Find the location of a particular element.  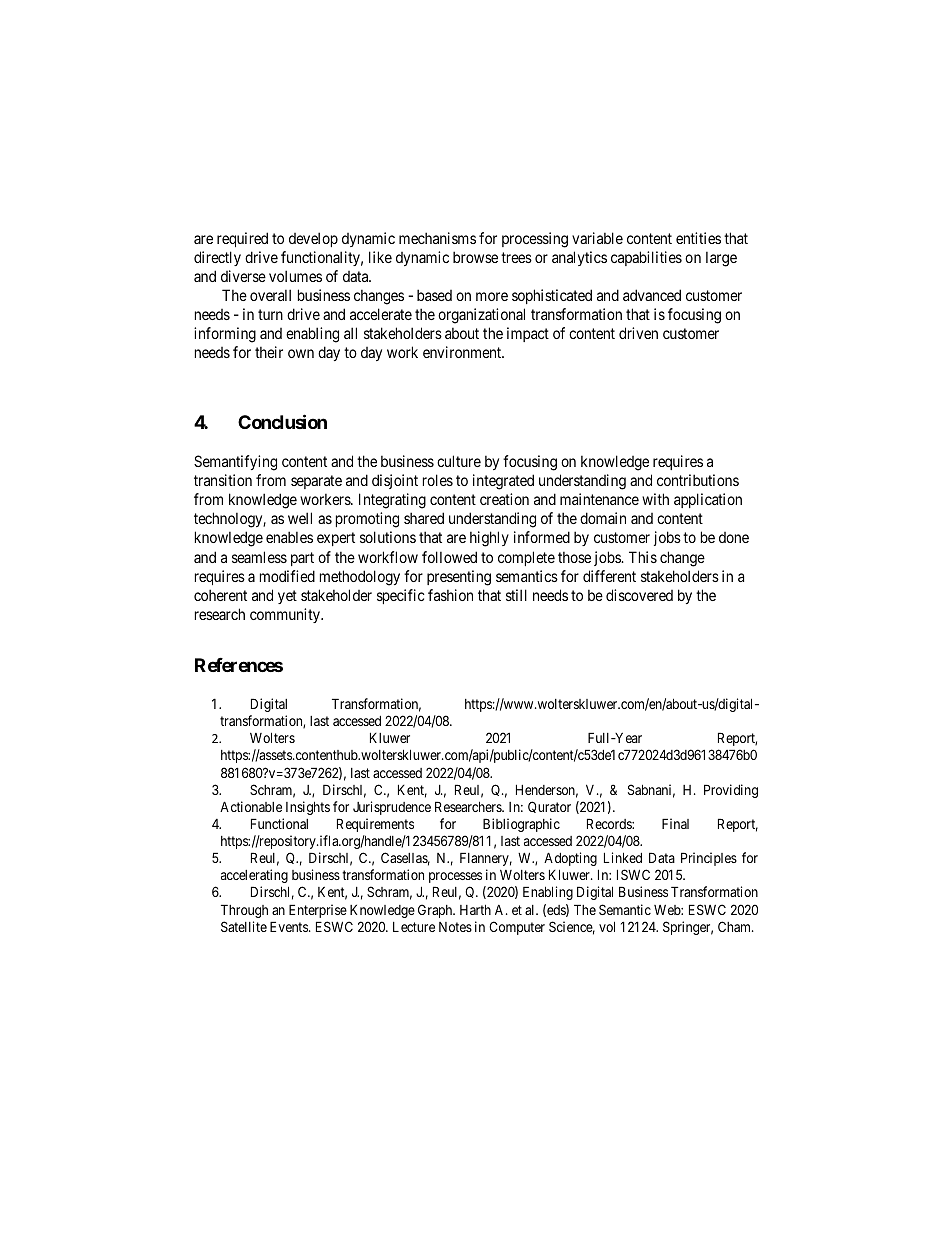

presenting is located at coordinates (459, 578).
